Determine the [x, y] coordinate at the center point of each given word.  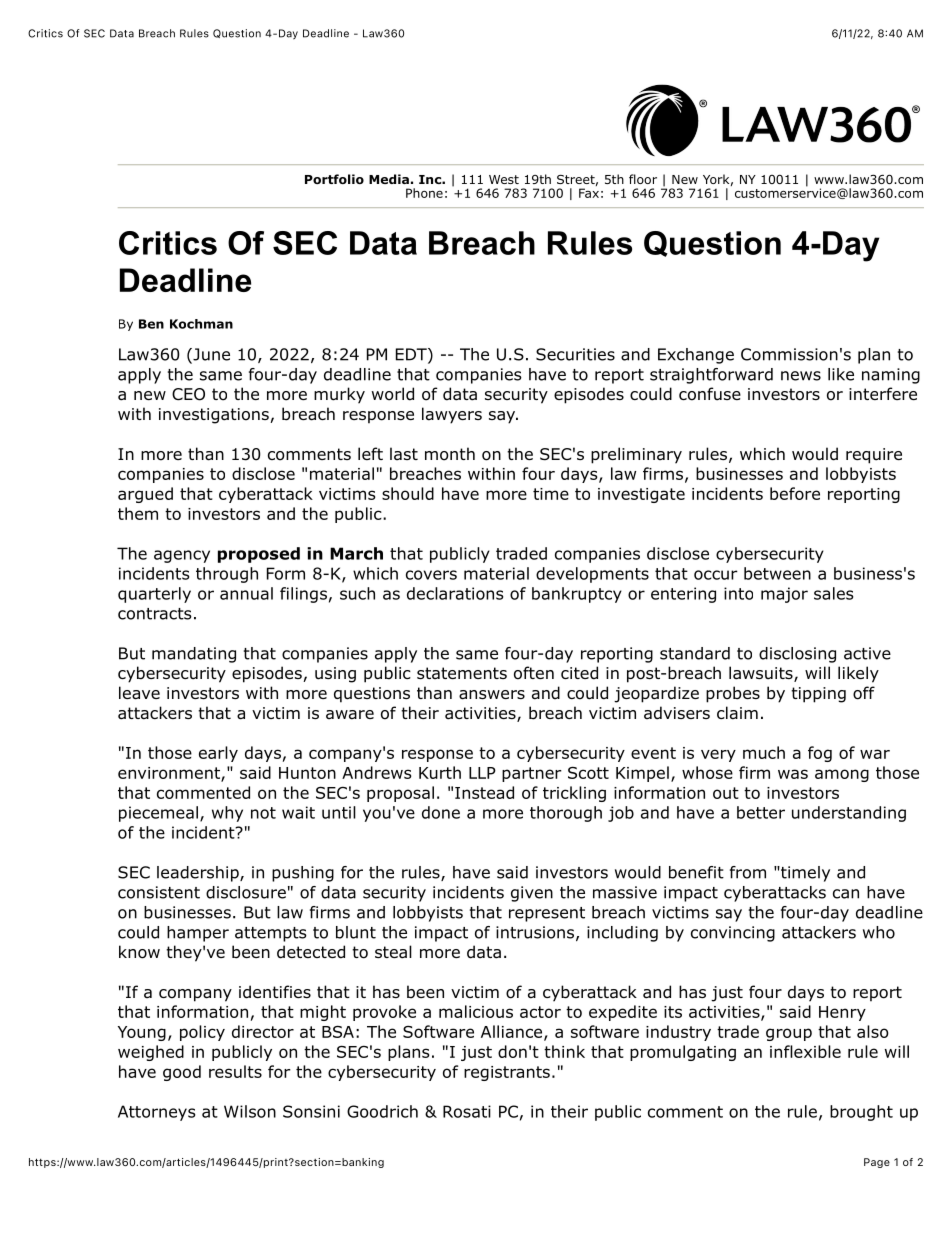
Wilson [250, 1111]
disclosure [246, 892]
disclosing [797, 655]
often [534, 673]
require [874, 456]
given [532, 894]
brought [861, 1113]
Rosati [467, 1111]
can [846, 894]
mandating [194, 655]
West [504, 179]
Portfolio [334, 179]
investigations [215, 416]
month [450, 454]
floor [643, 179]
